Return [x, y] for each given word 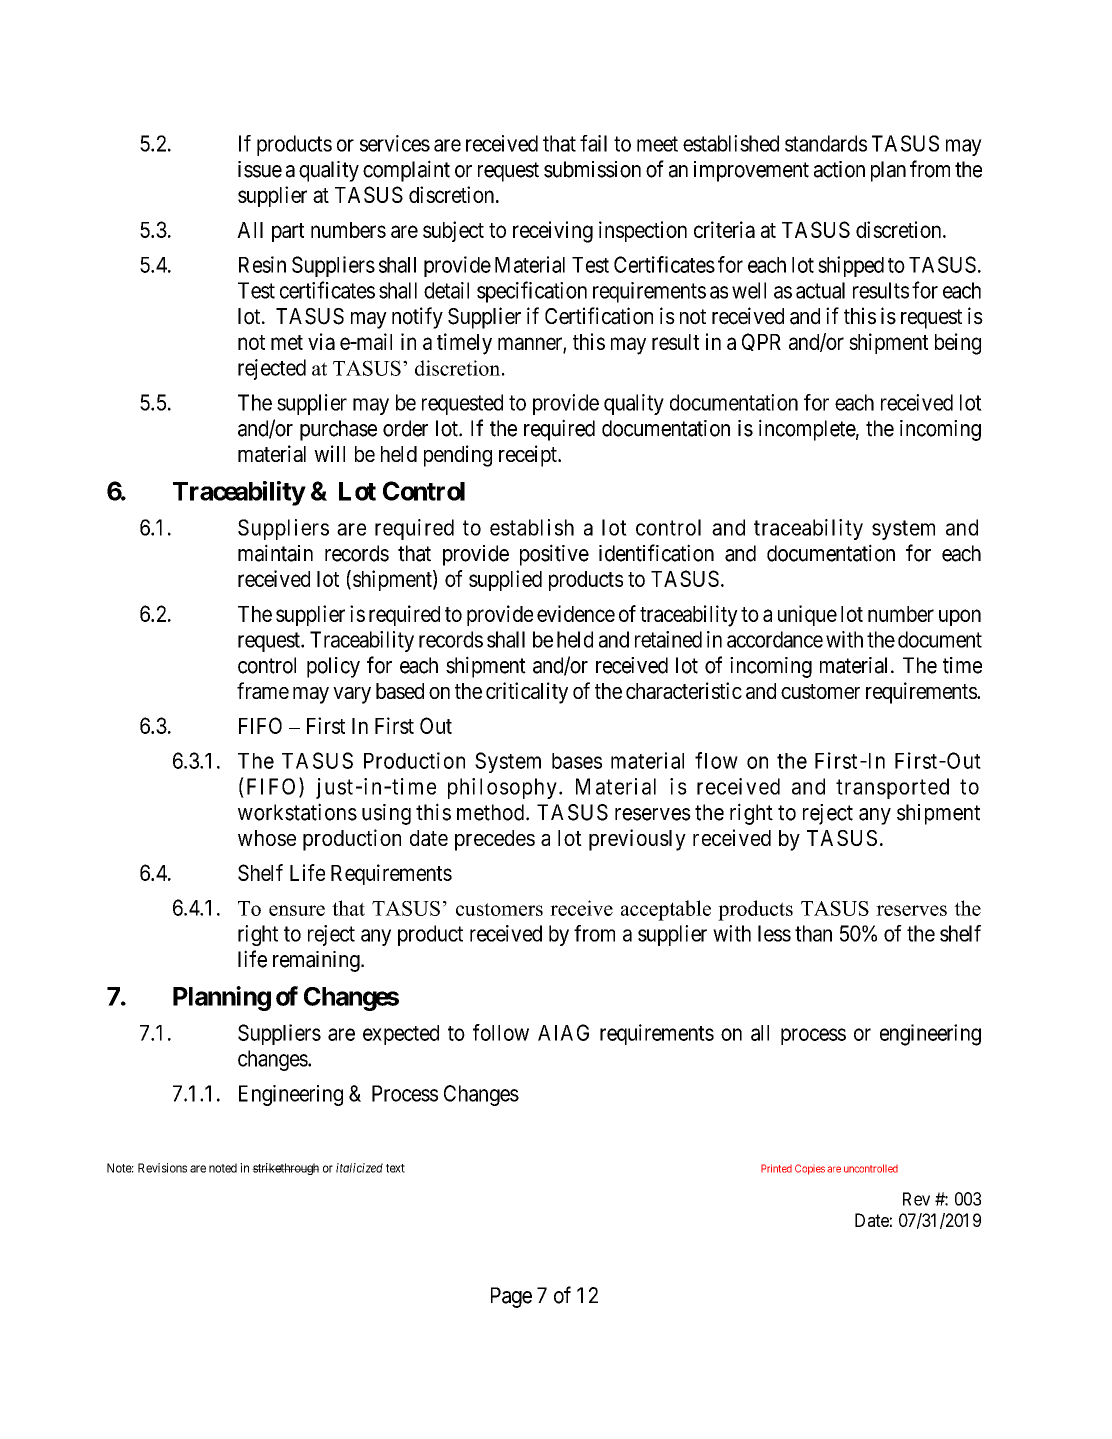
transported [892, 788]
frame [263, 690]
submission [592, 169]
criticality [527, 693]
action [839, 169]
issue [260, 169]
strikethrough [285, 1169]
